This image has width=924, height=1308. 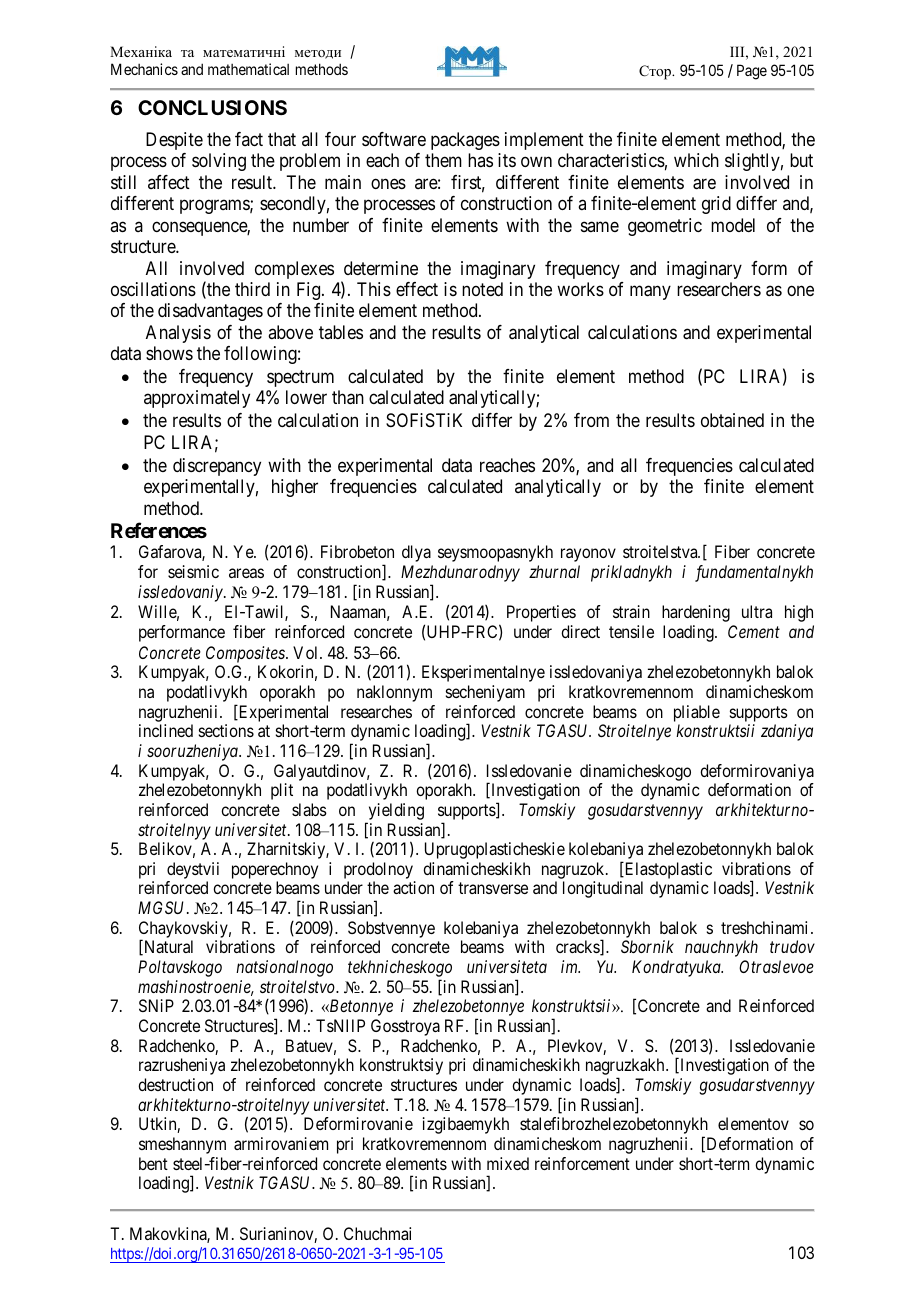 I want to click on shows, so click(x=169, y=353).
